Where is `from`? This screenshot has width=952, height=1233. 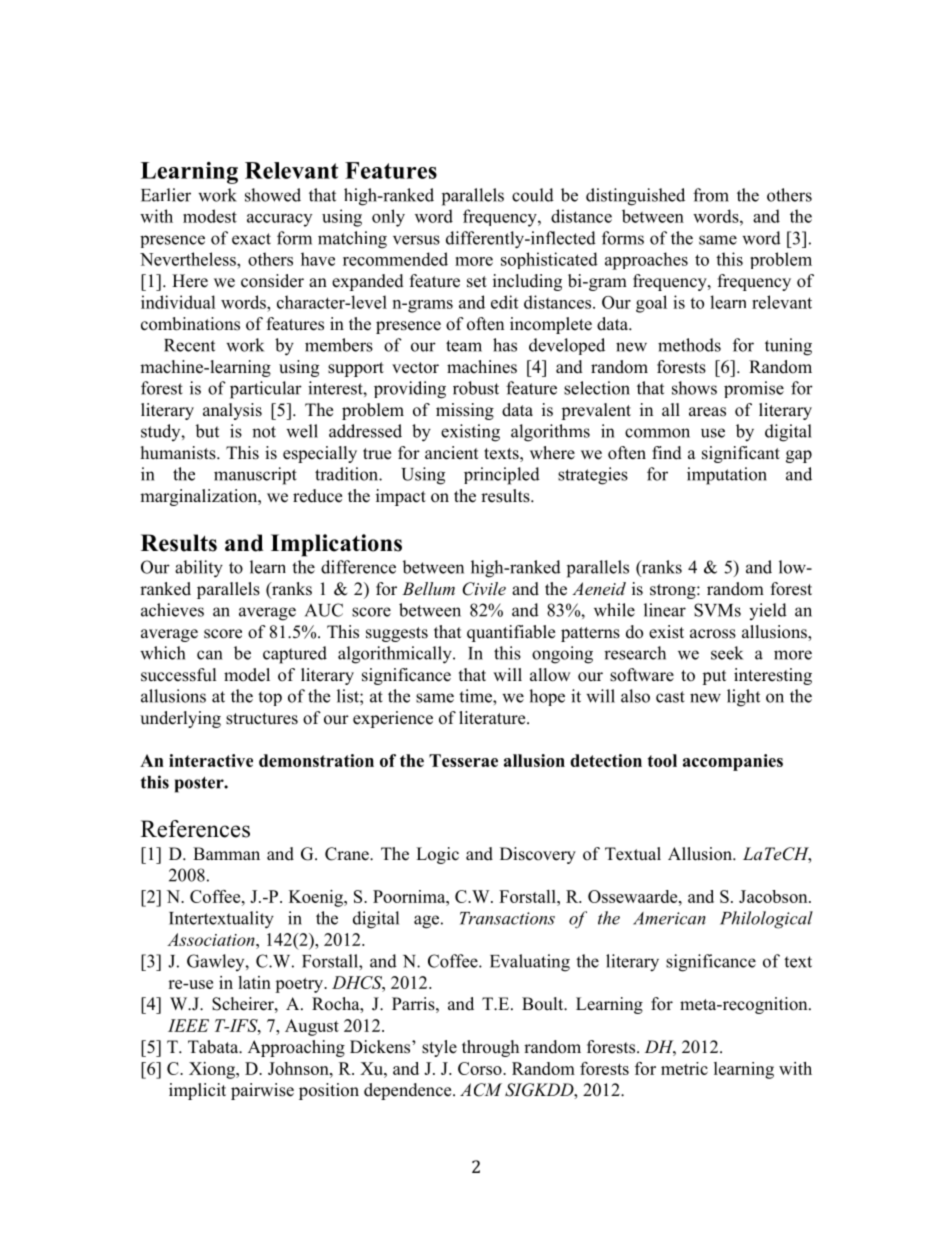 from is located at coordinates (711, 195).
